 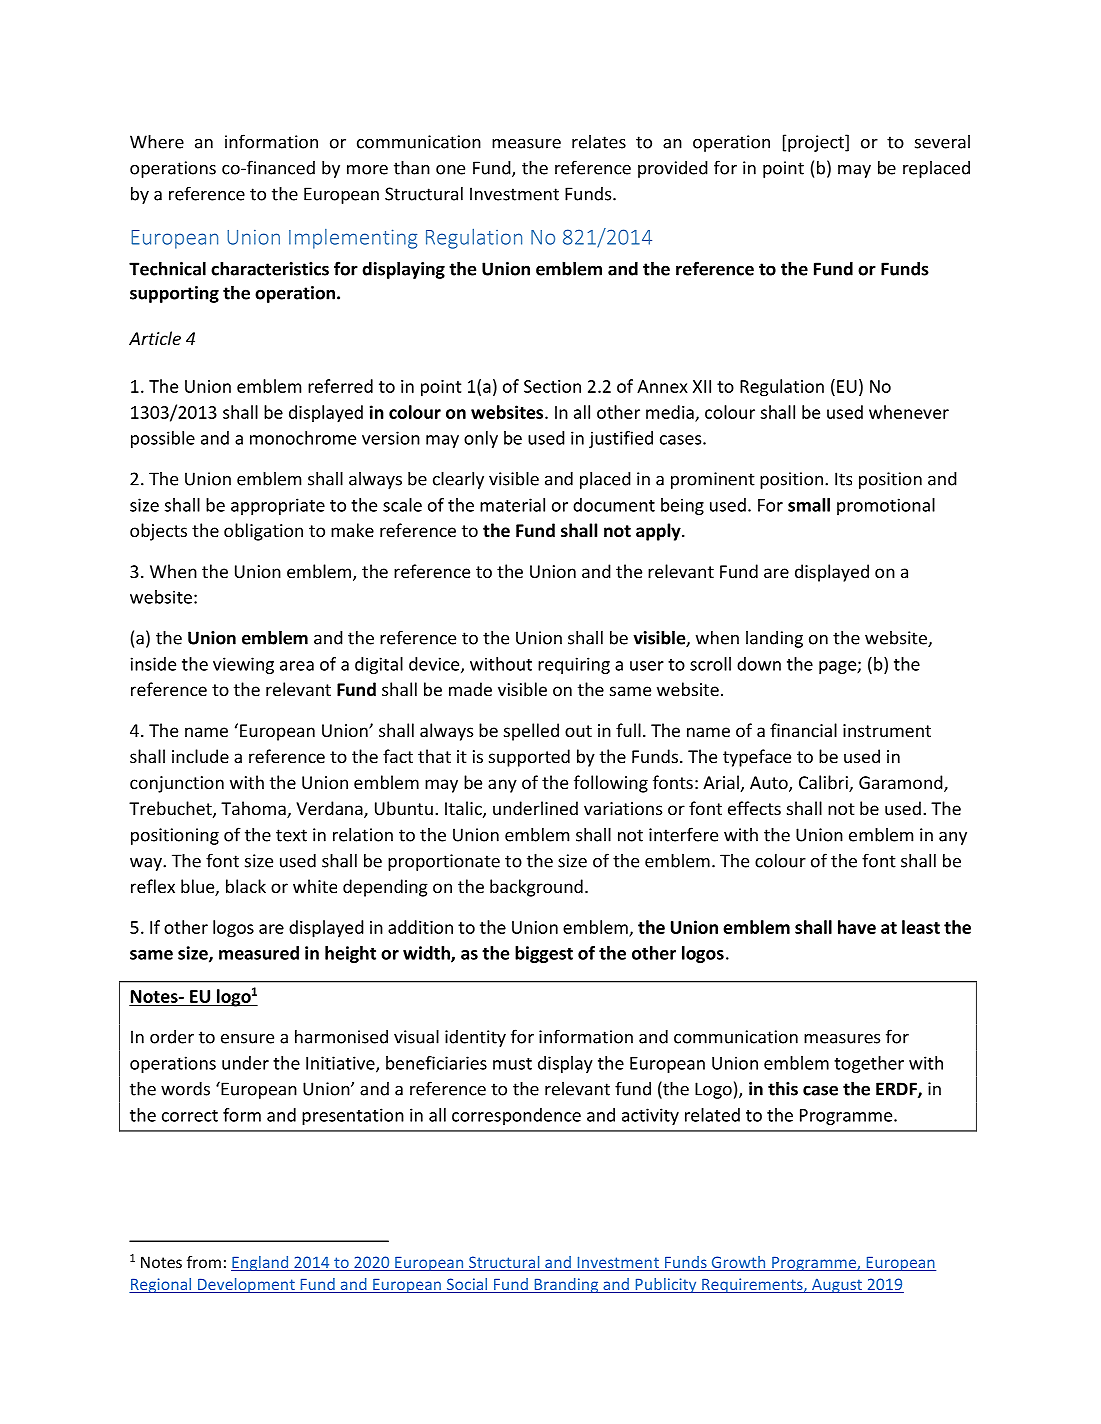 I want to click on promotional, so click(x=886, y=506).
